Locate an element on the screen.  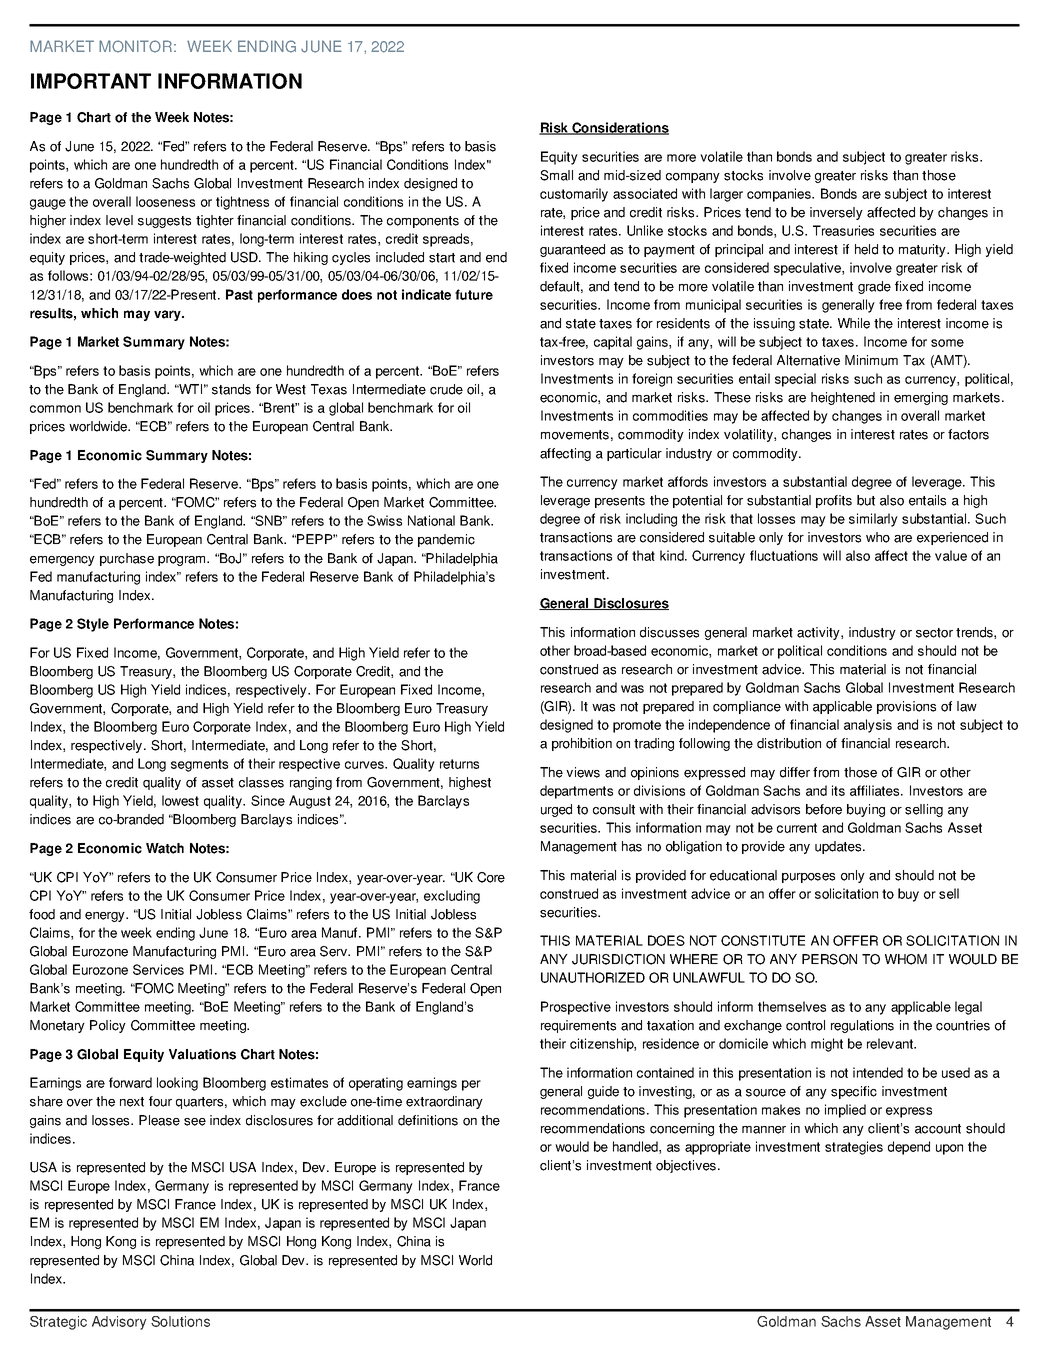
Considerations is located at coordinates (619, 128).
